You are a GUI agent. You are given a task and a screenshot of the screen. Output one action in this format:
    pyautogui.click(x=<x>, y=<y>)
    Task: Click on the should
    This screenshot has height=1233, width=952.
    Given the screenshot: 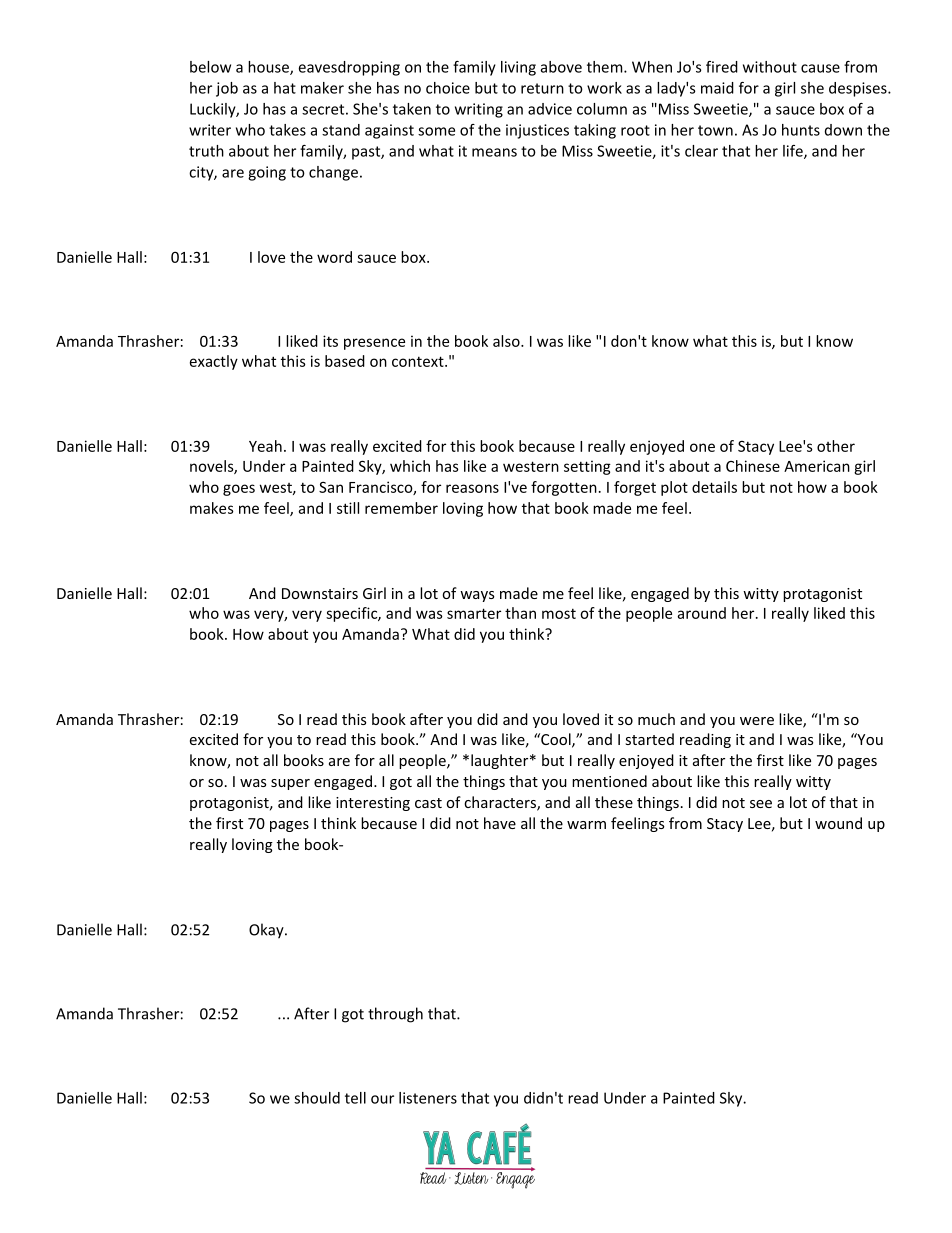 What is the action you would take?
    pyautogui.click(x=317, y=1098)
